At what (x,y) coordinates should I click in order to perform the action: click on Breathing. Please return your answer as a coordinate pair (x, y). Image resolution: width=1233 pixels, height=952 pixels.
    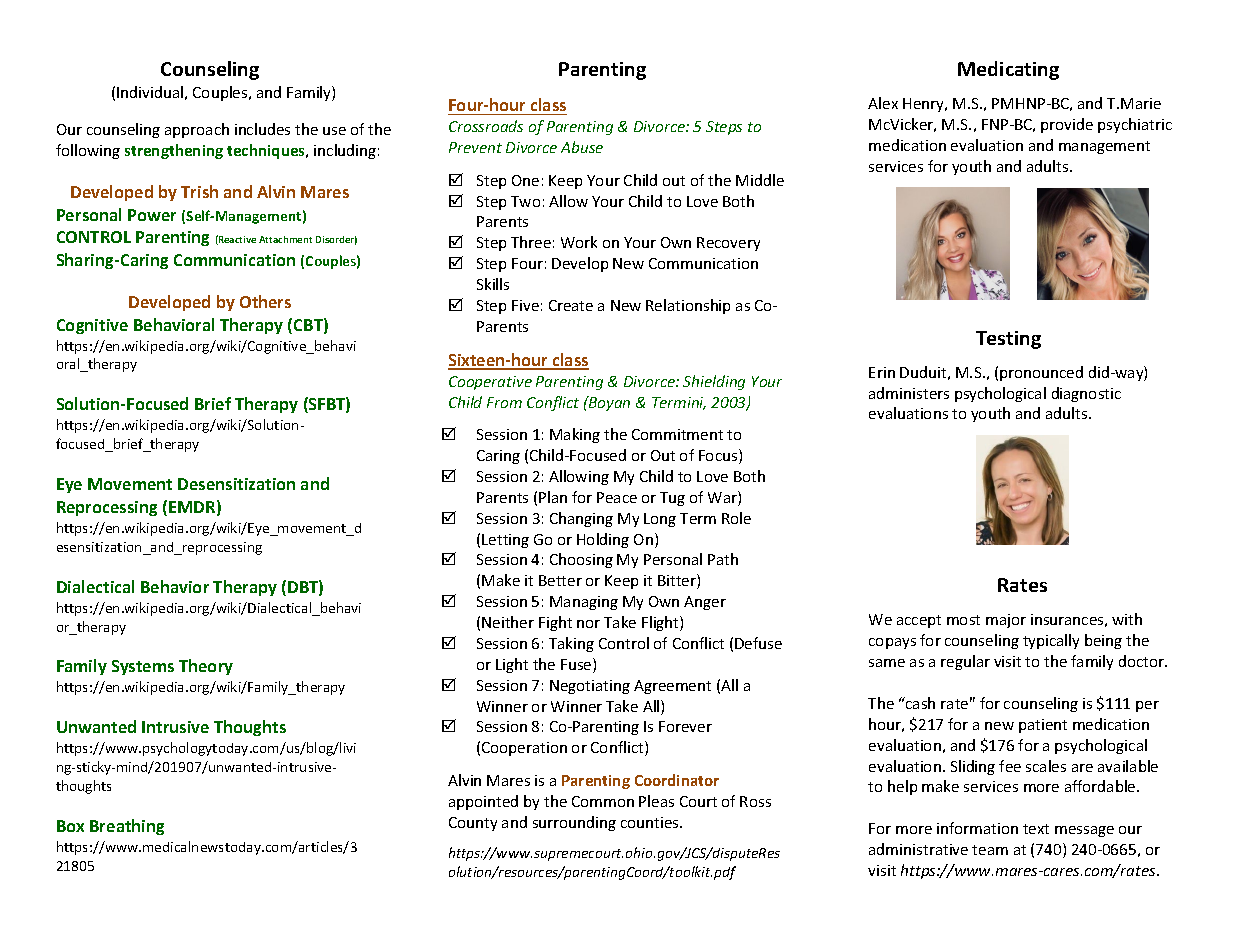
    Looking at the image, I should click on (127, 827).
